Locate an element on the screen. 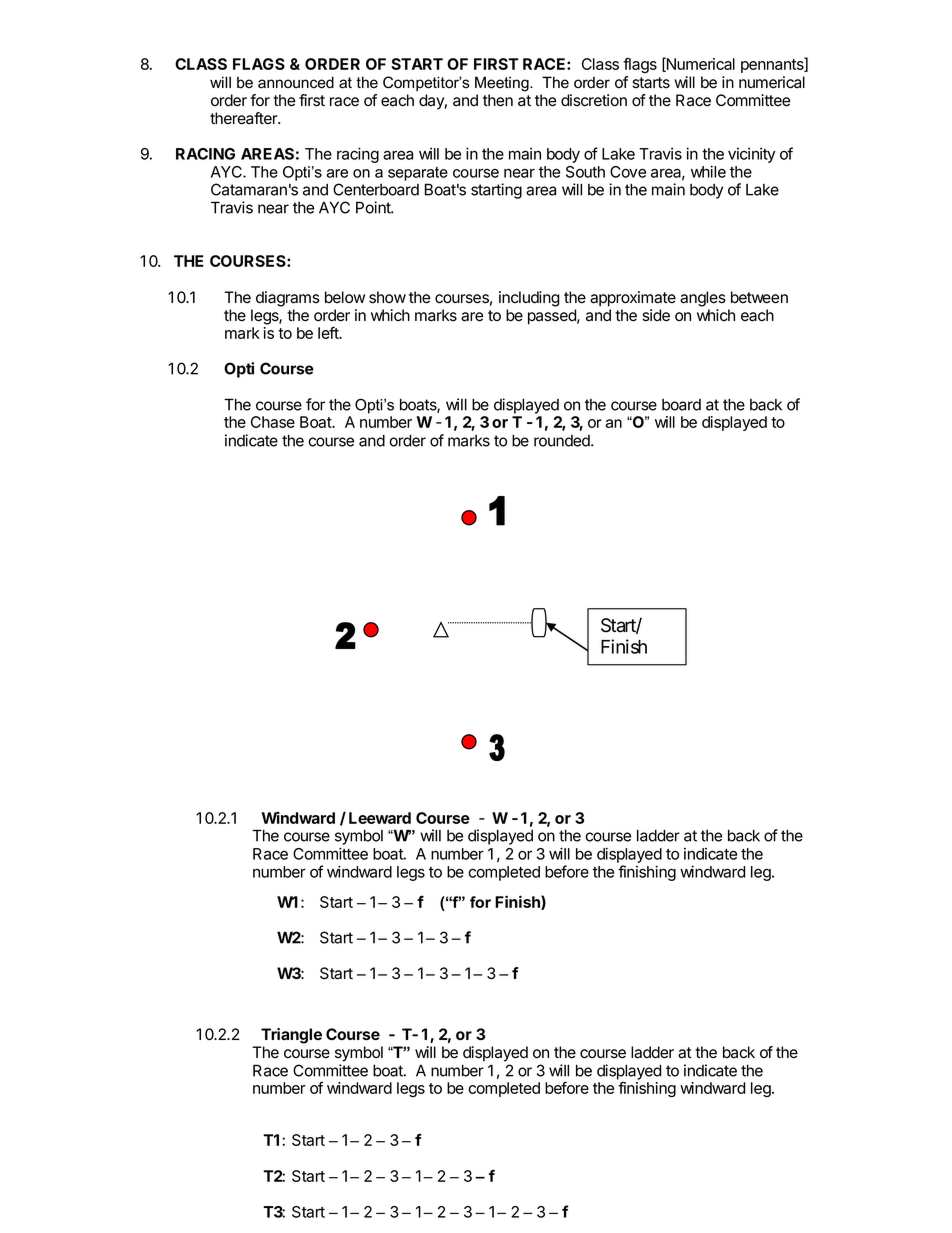 This screenshot has width=952, height=1233. including is located at coordinates (529, 299).
